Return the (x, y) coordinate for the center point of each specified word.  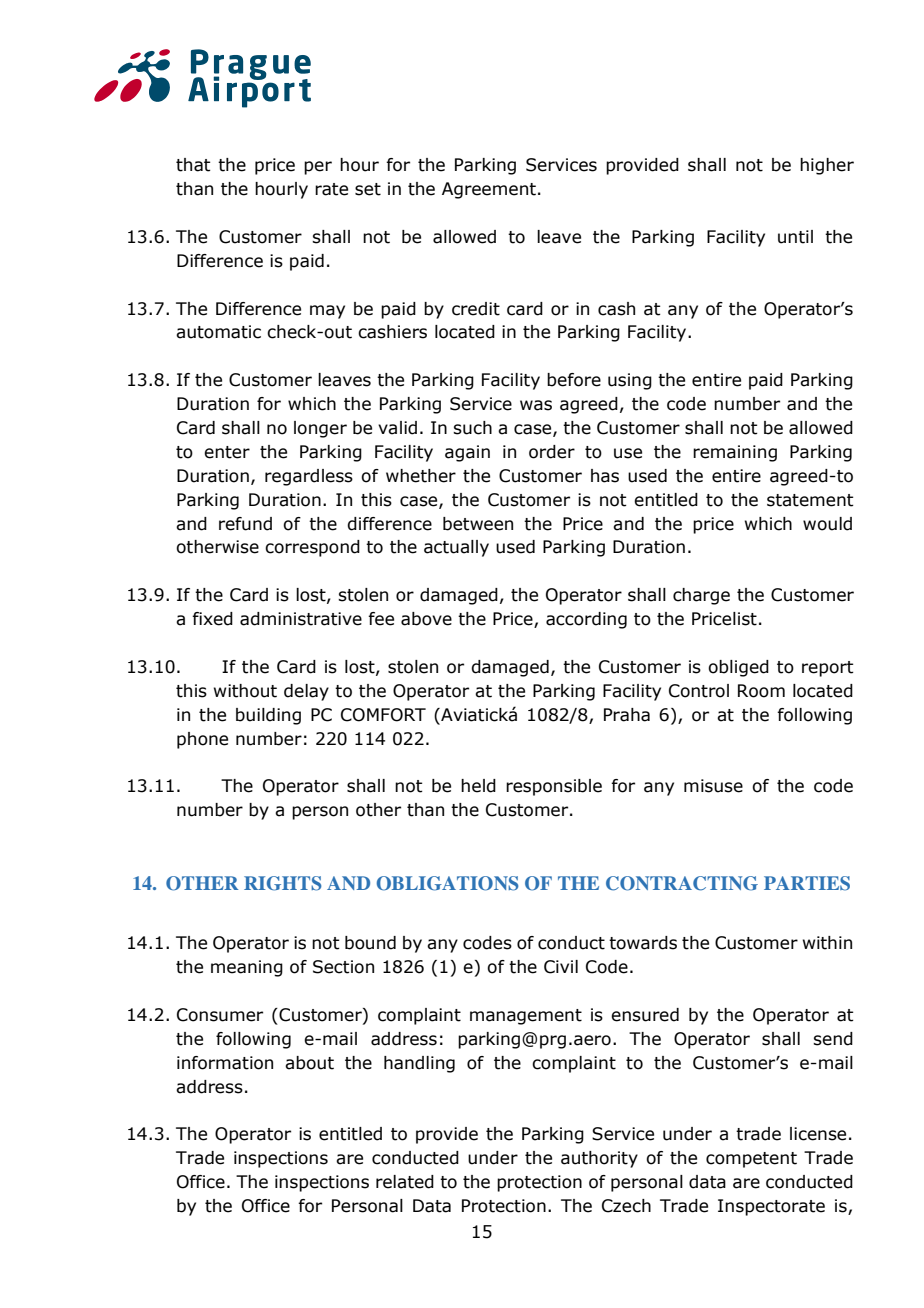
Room (761, 691)
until (795, 237)
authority (599, 1159)
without (245, 691)
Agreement (489, 190)
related (405, 1182)
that (193, 165)
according (586, 620)
